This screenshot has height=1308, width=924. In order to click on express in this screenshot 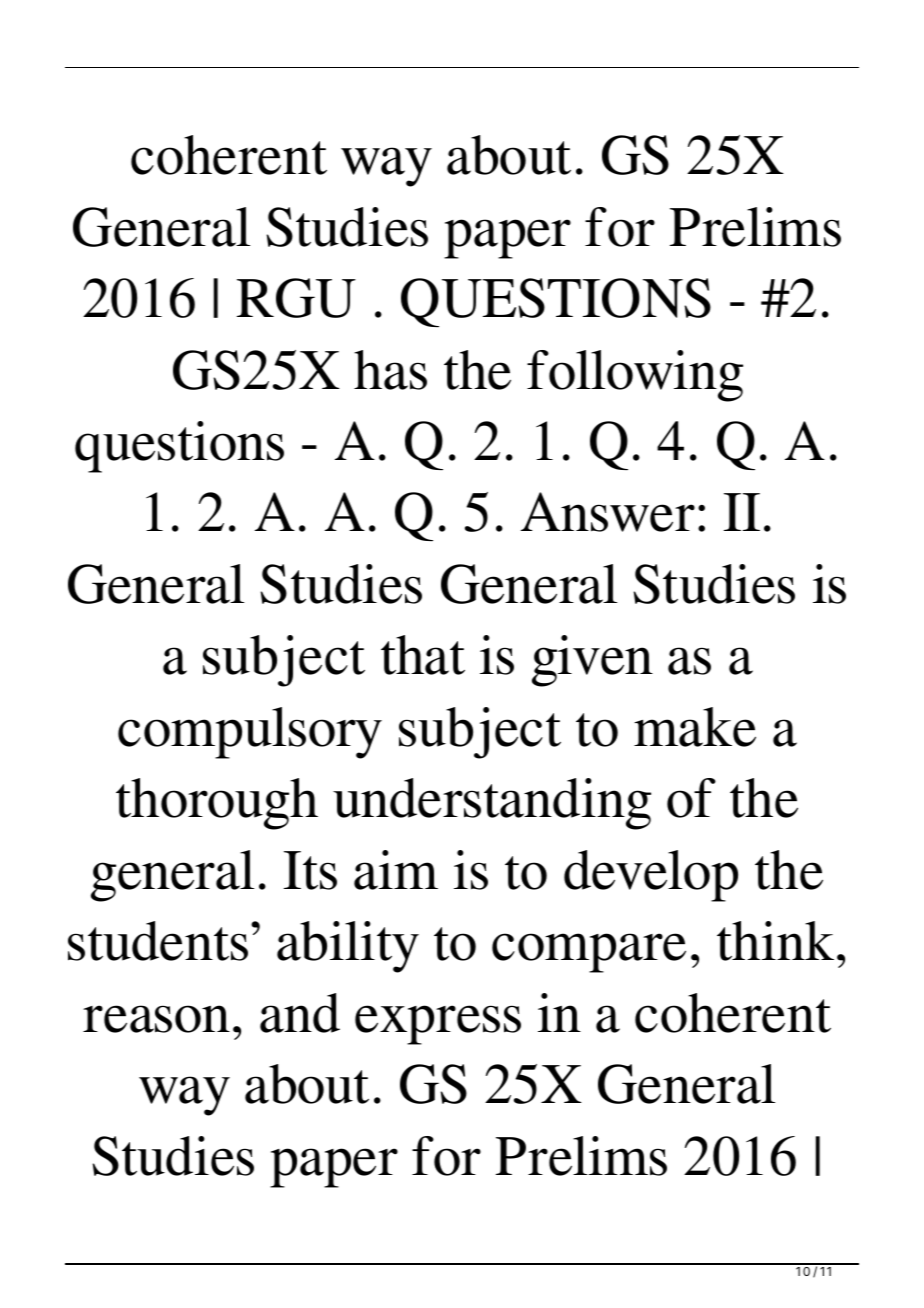, I will do `click(438, 1025)`.
